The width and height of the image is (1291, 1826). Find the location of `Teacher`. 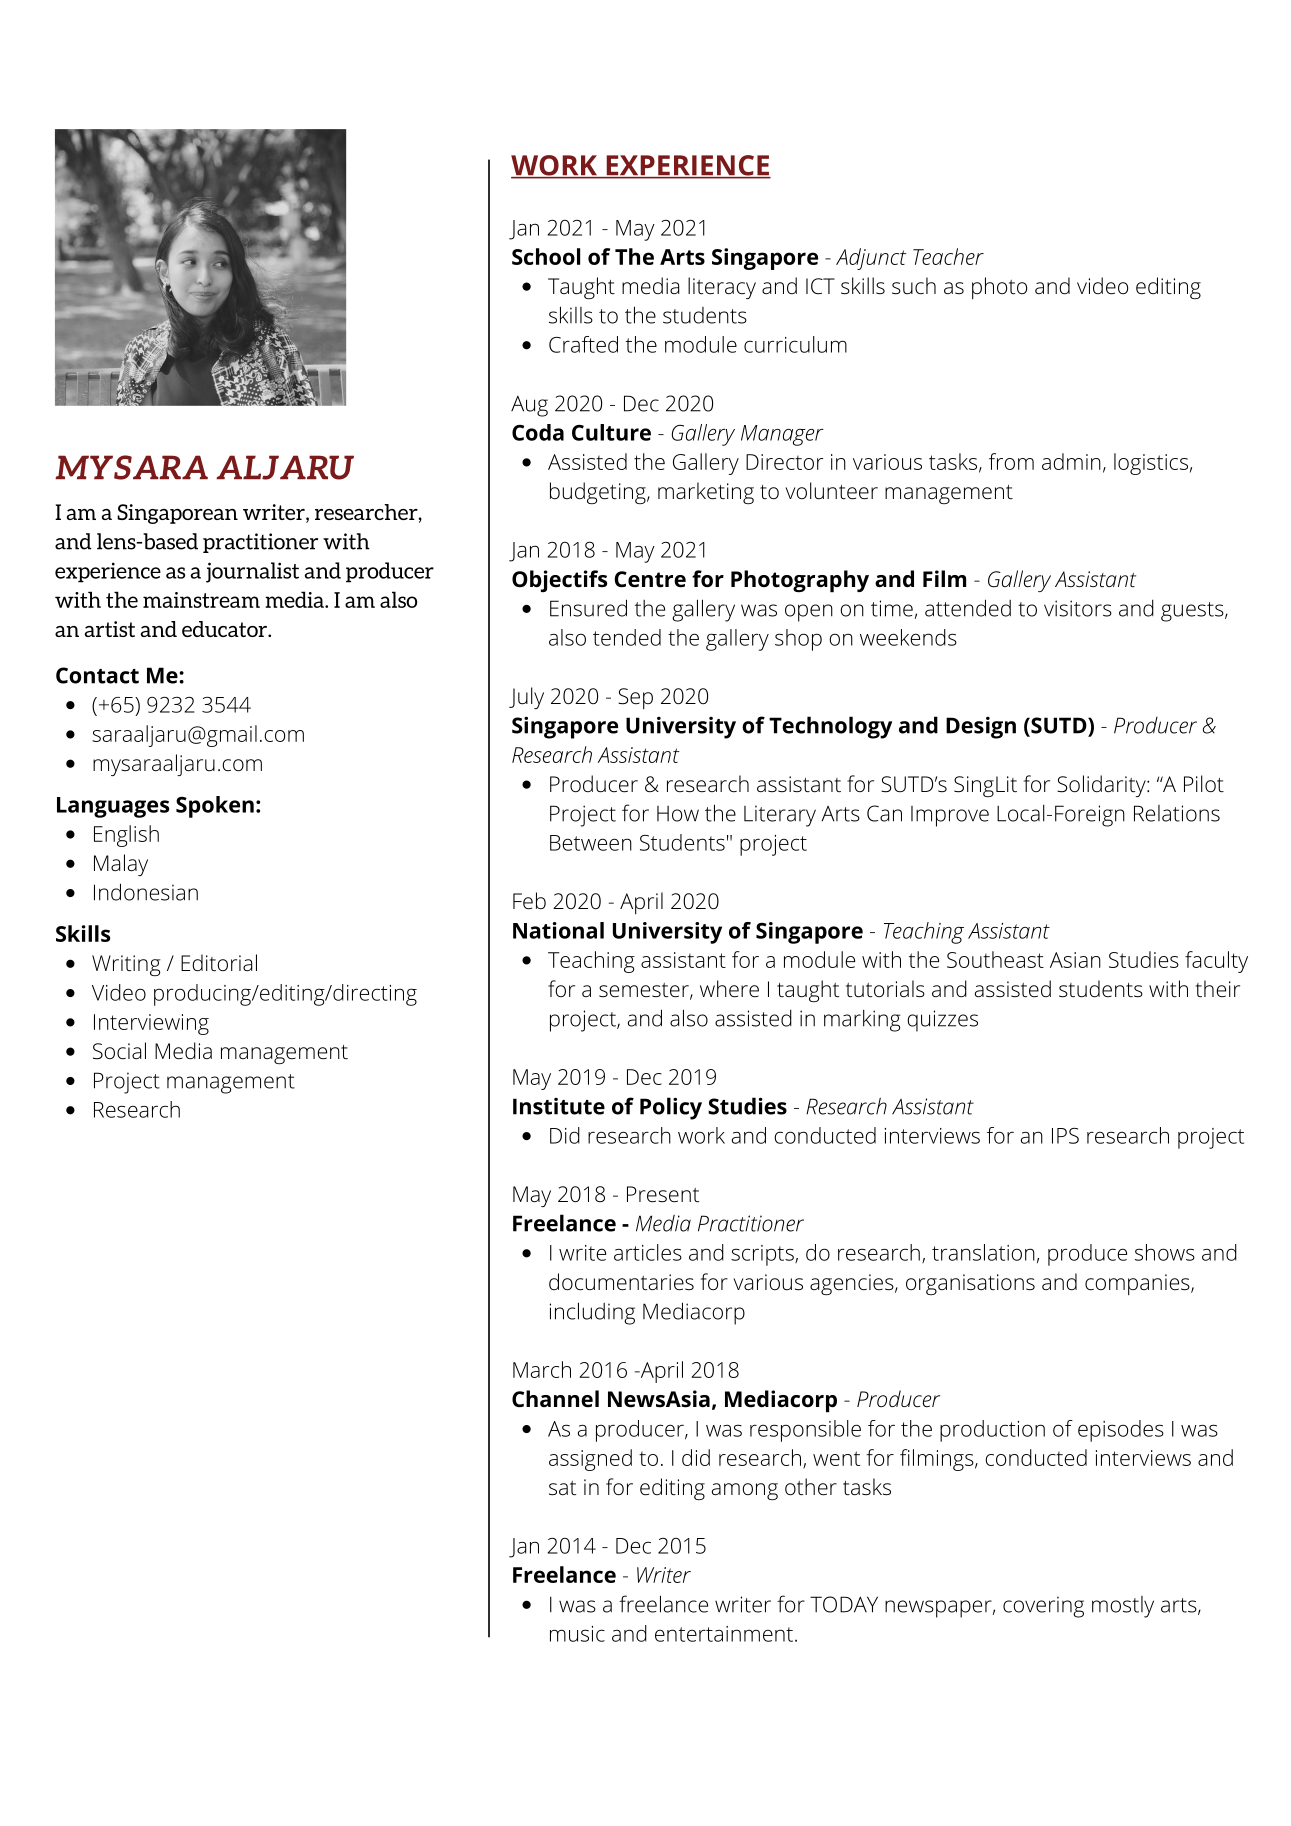

Teacher is located at coordinates (948, 256).
